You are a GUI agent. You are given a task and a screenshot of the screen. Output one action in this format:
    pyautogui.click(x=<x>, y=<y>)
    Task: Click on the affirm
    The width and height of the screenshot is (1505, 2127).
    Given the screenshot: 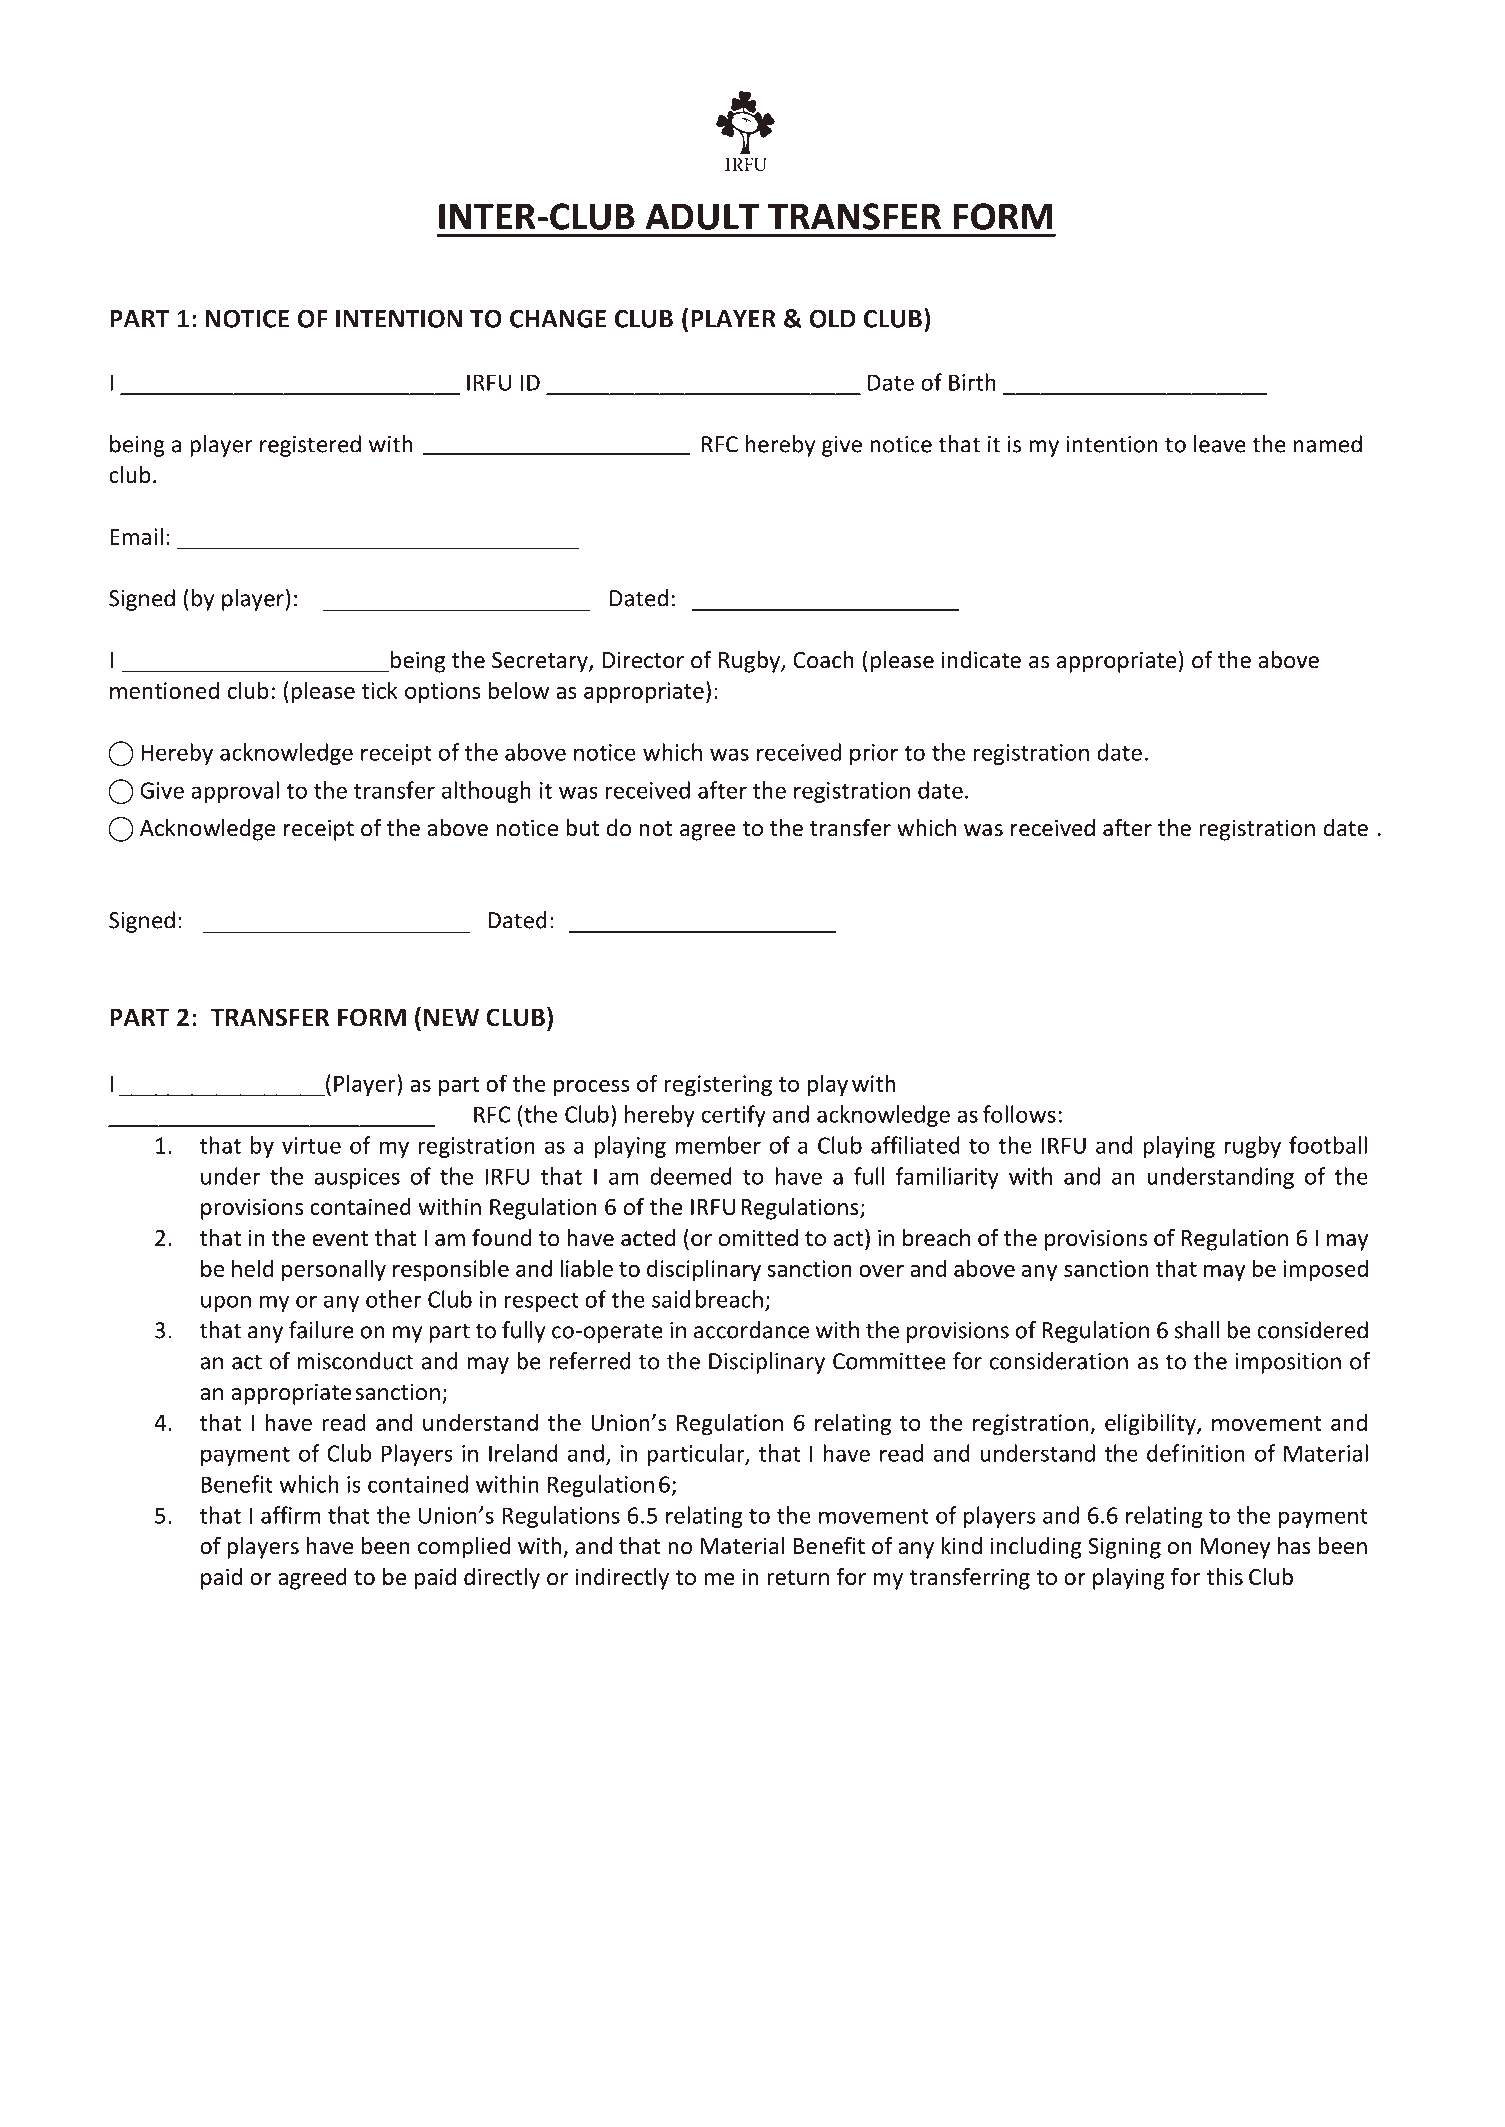 What is the action you would take?
    pyautogui.click(x=291, y=1515)
